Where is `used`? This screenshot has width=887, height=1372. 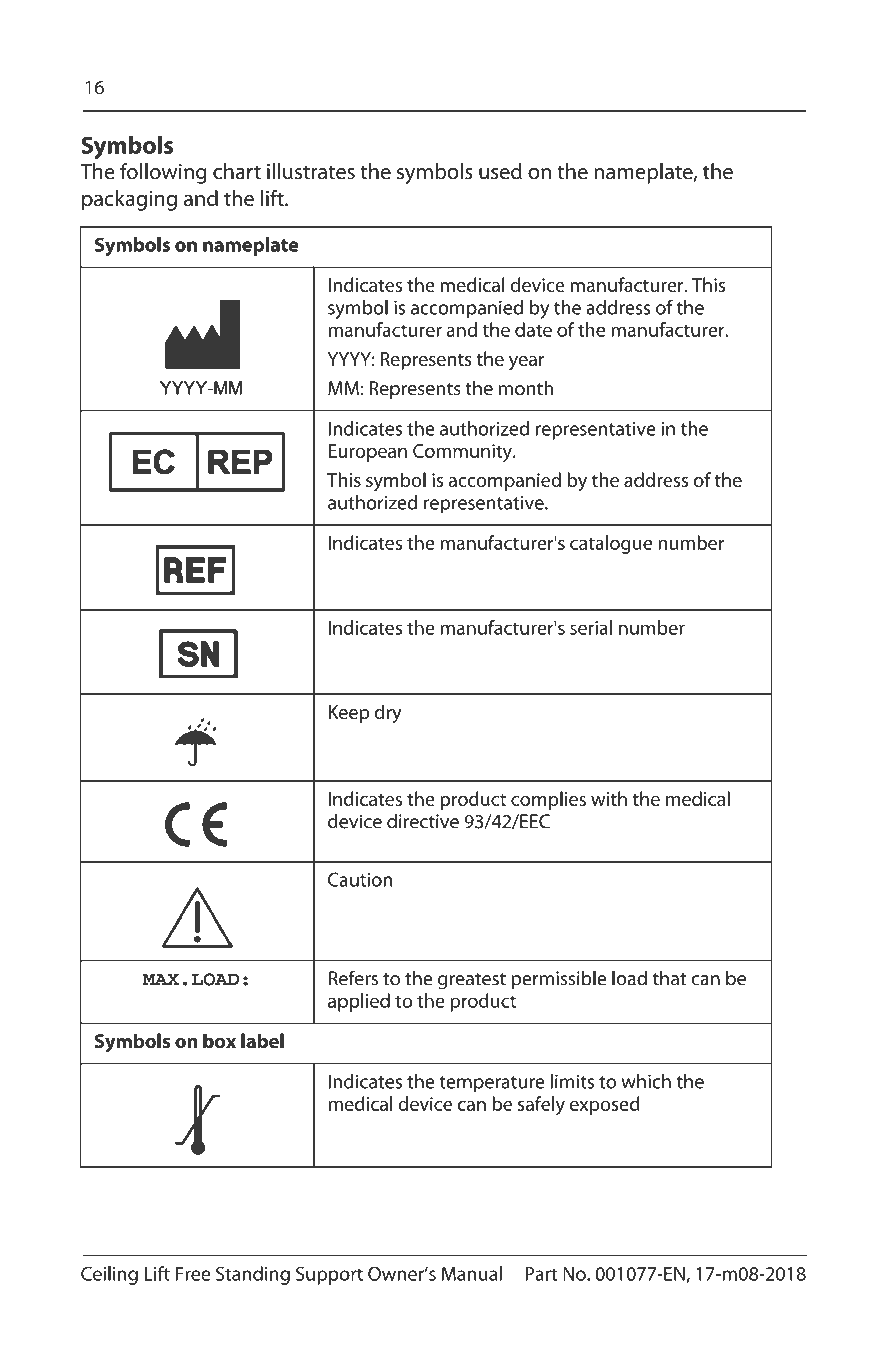 used is located at coordinates (500, 171).
